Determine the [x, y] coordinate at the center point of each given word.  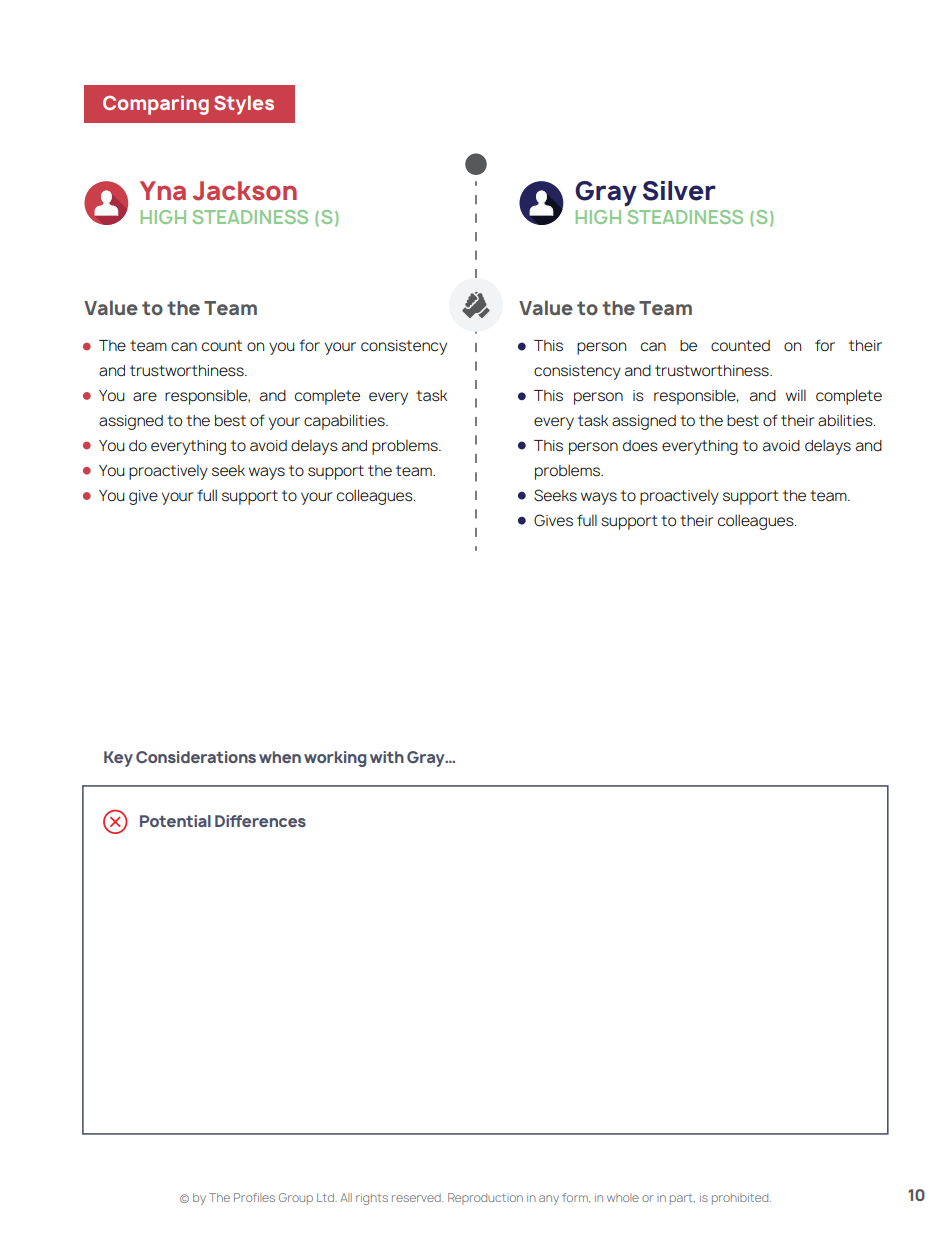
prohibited [741, 1199]
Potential [175, 821]
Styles [244, 105]
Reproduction [485, 1199]
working [335, 759]
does [640, 445]
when [280, 757]
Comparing [156, 105]
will [796, 395]
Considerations [196, 757]
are [145, 396]
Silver [679, 191]
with [387, 757]
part [682, 1199]
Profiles [254, 1197]
